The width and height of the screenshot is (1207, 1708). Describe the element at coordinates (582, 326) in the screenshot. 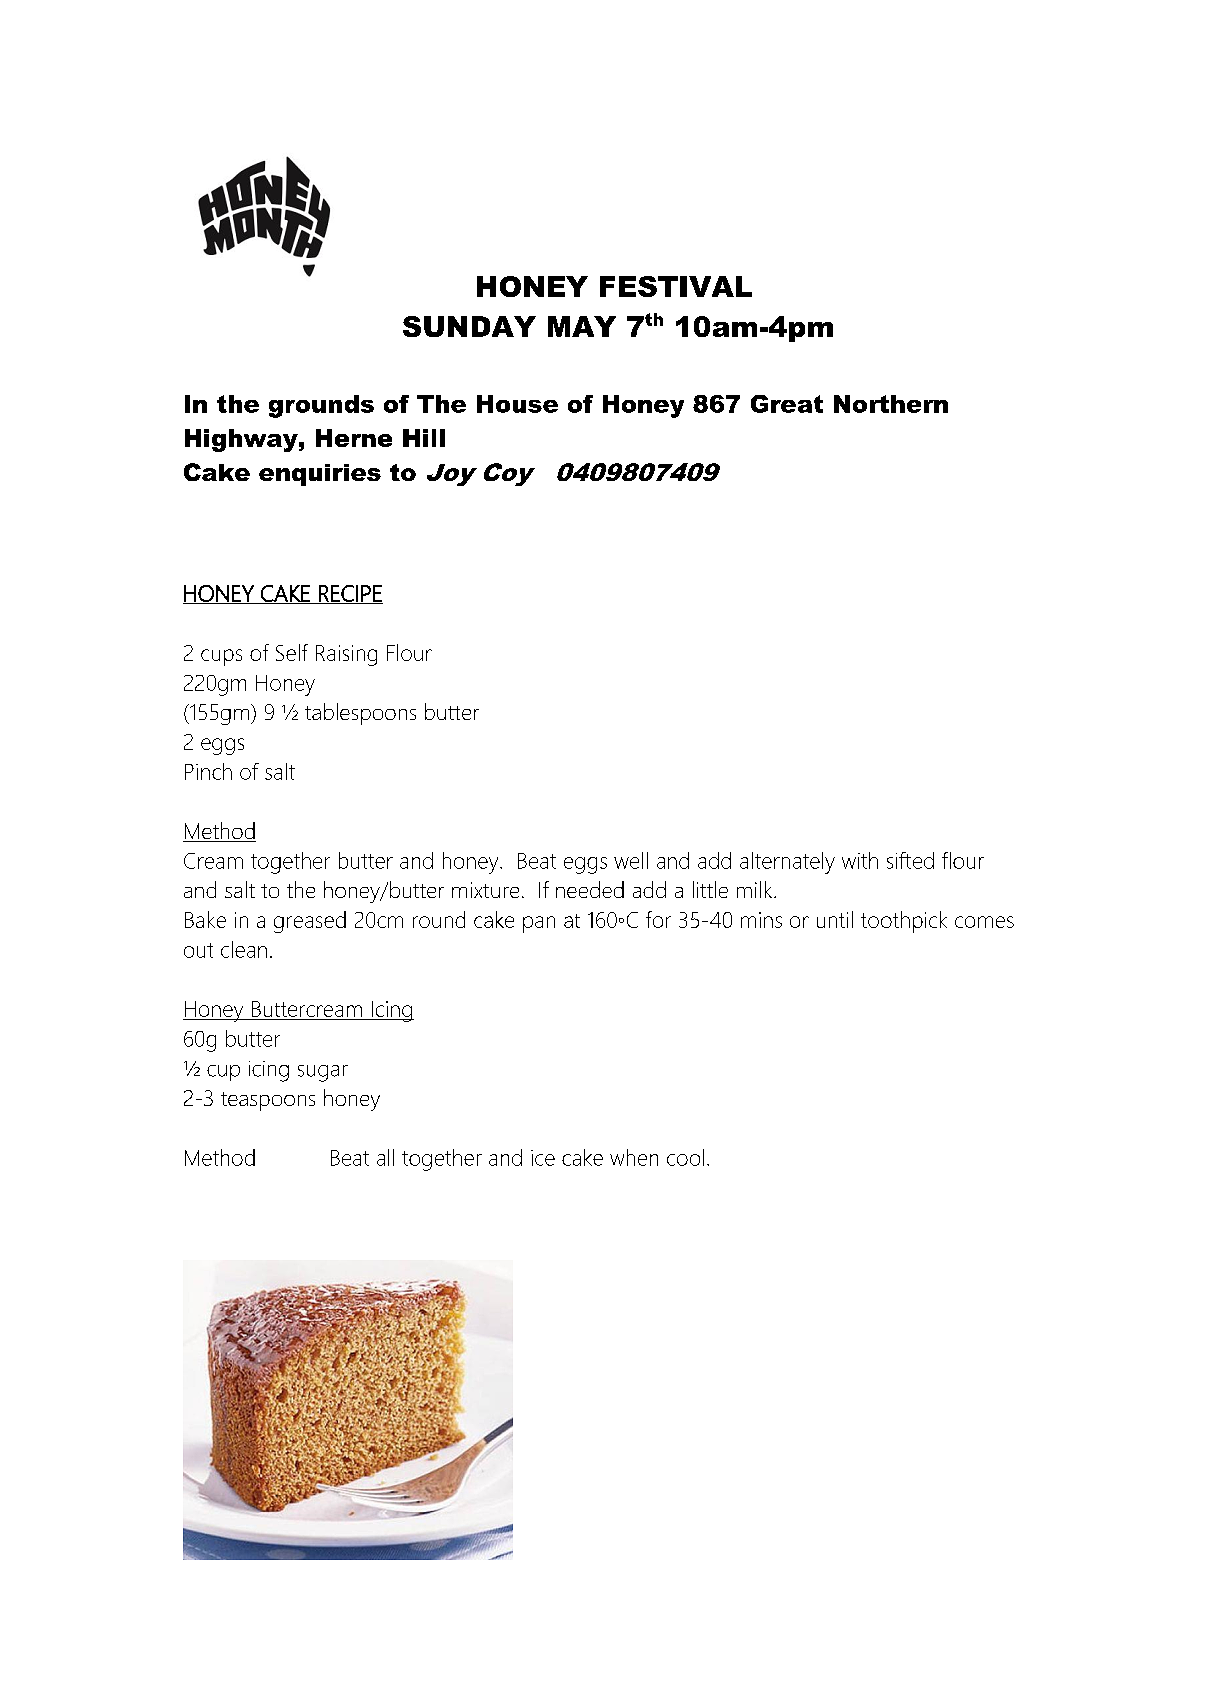

I see `MAY` at that location.
